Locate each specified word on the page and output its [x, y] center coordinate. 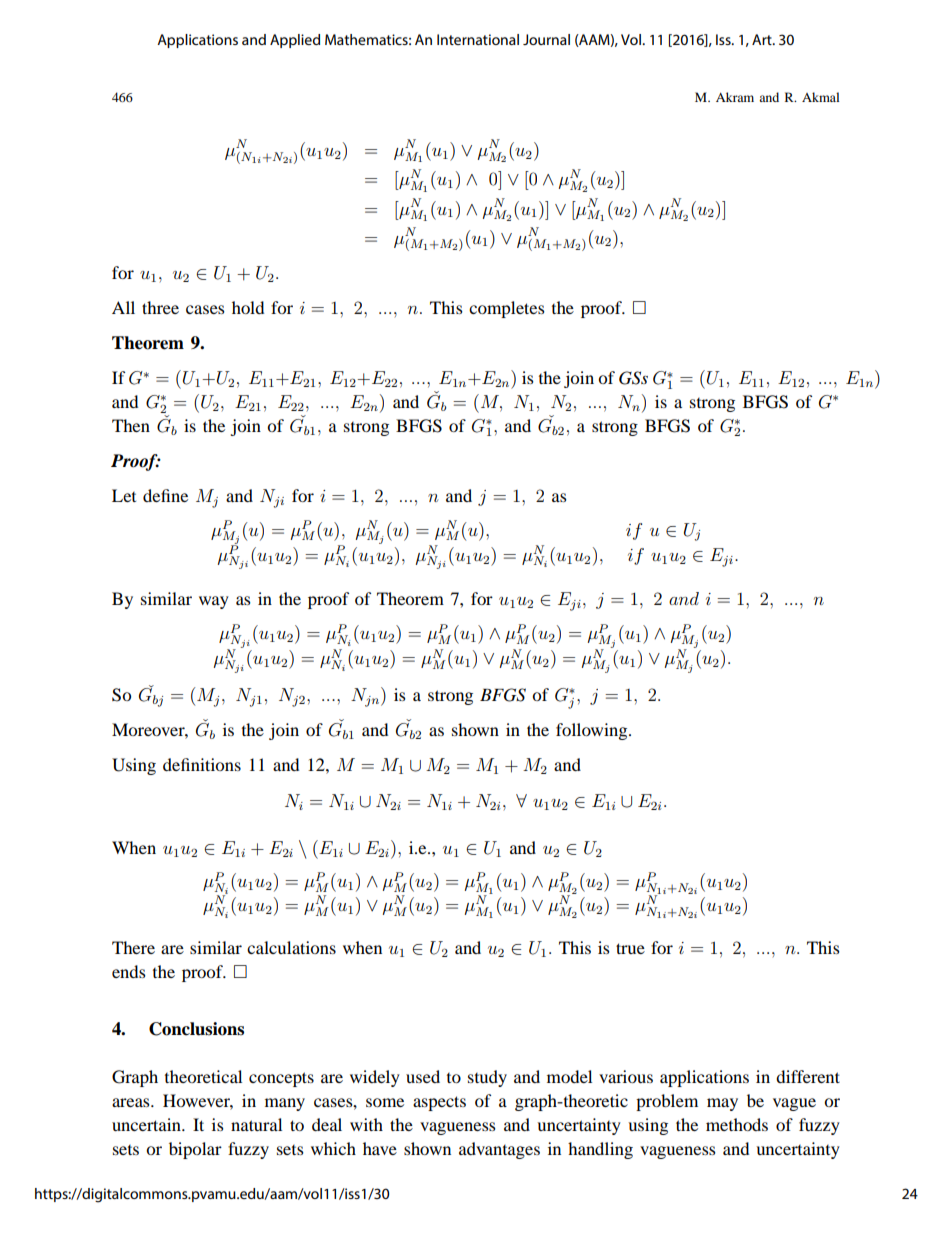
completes [507, 309]
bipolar [195, 1150]
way [214, 602]
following [593, 731]
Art [763, 39]
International [478, 39]
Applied [295, 41]
